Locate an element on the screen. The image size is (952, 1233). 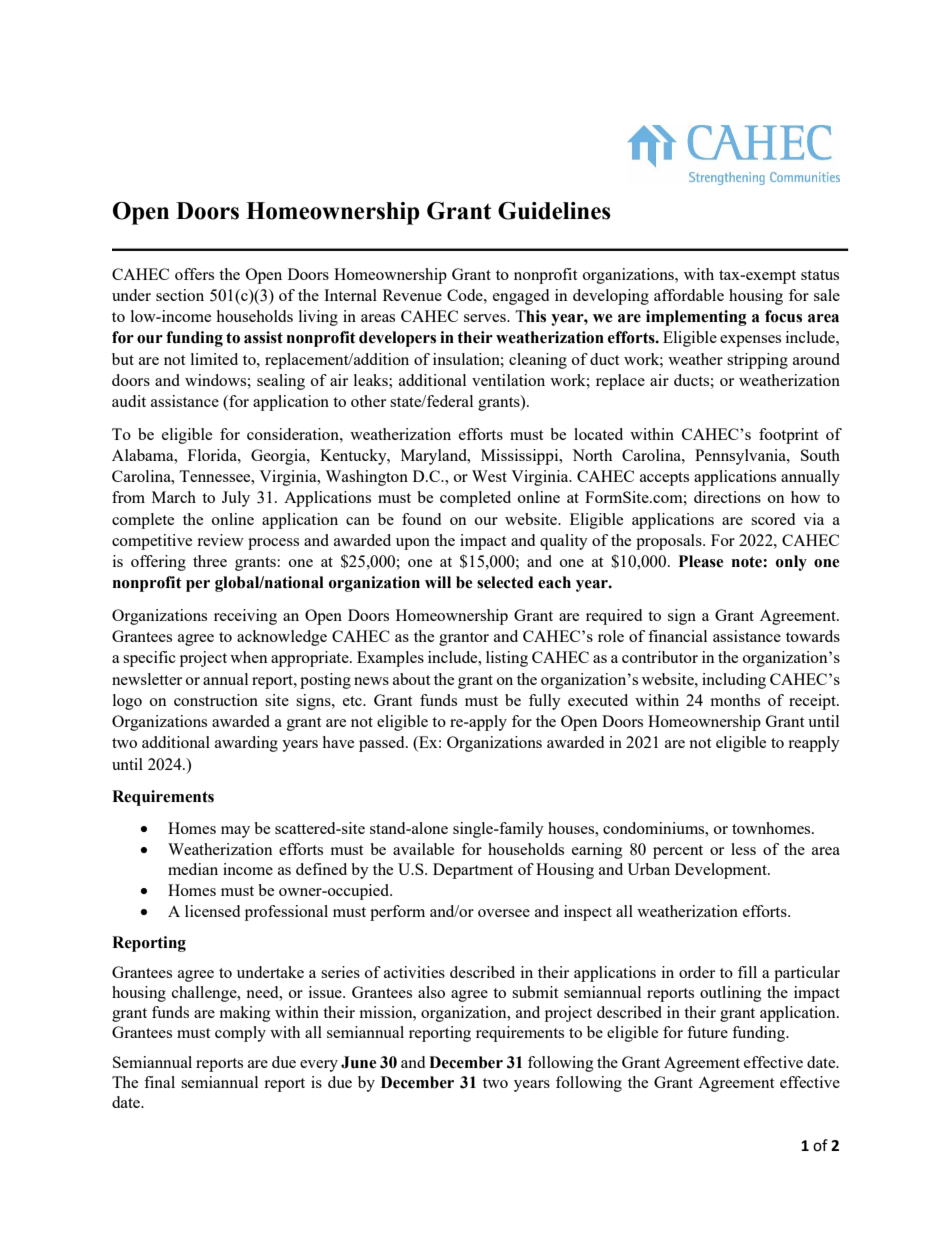
comply is located at coordinates (240, 1034).
